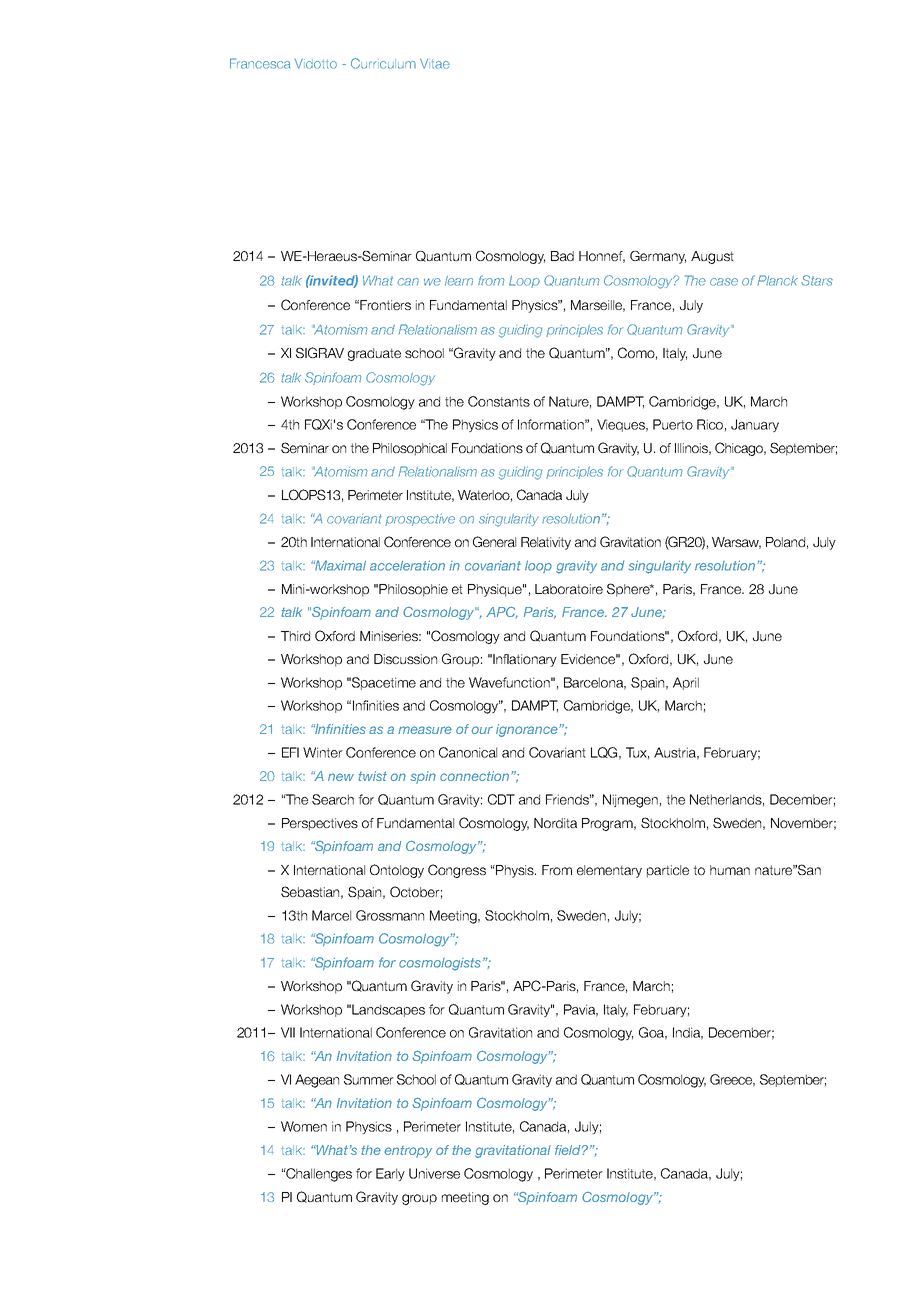  What do you see at coordinates (736, 543) in the screenshot?
I see `Warsaw` at bounding box center [736, 543].
